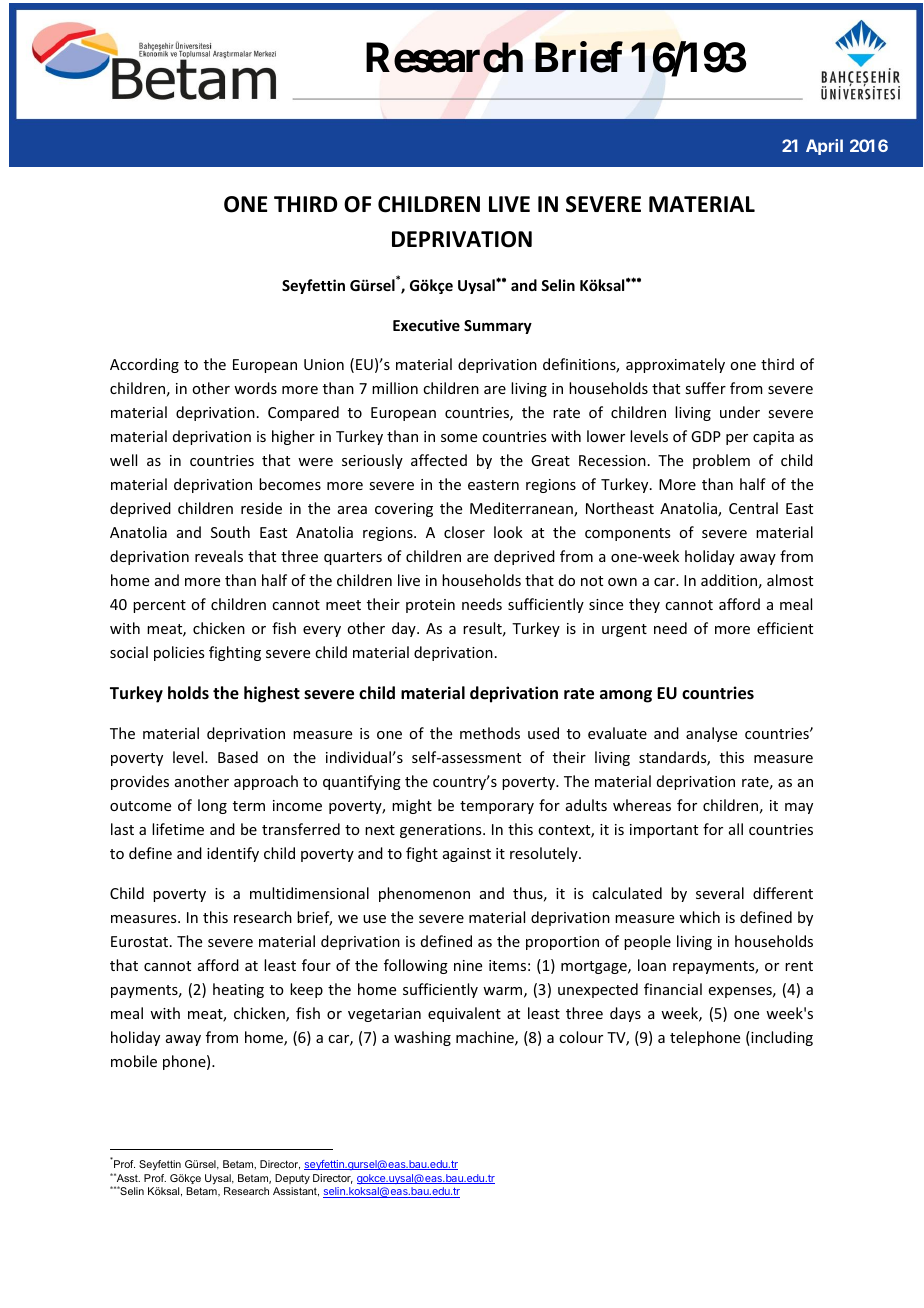 This document has height=1308, width=924. What do you see at coordinates (255, 388) in the document?
I see `words` at bounding box center [255, 388].
